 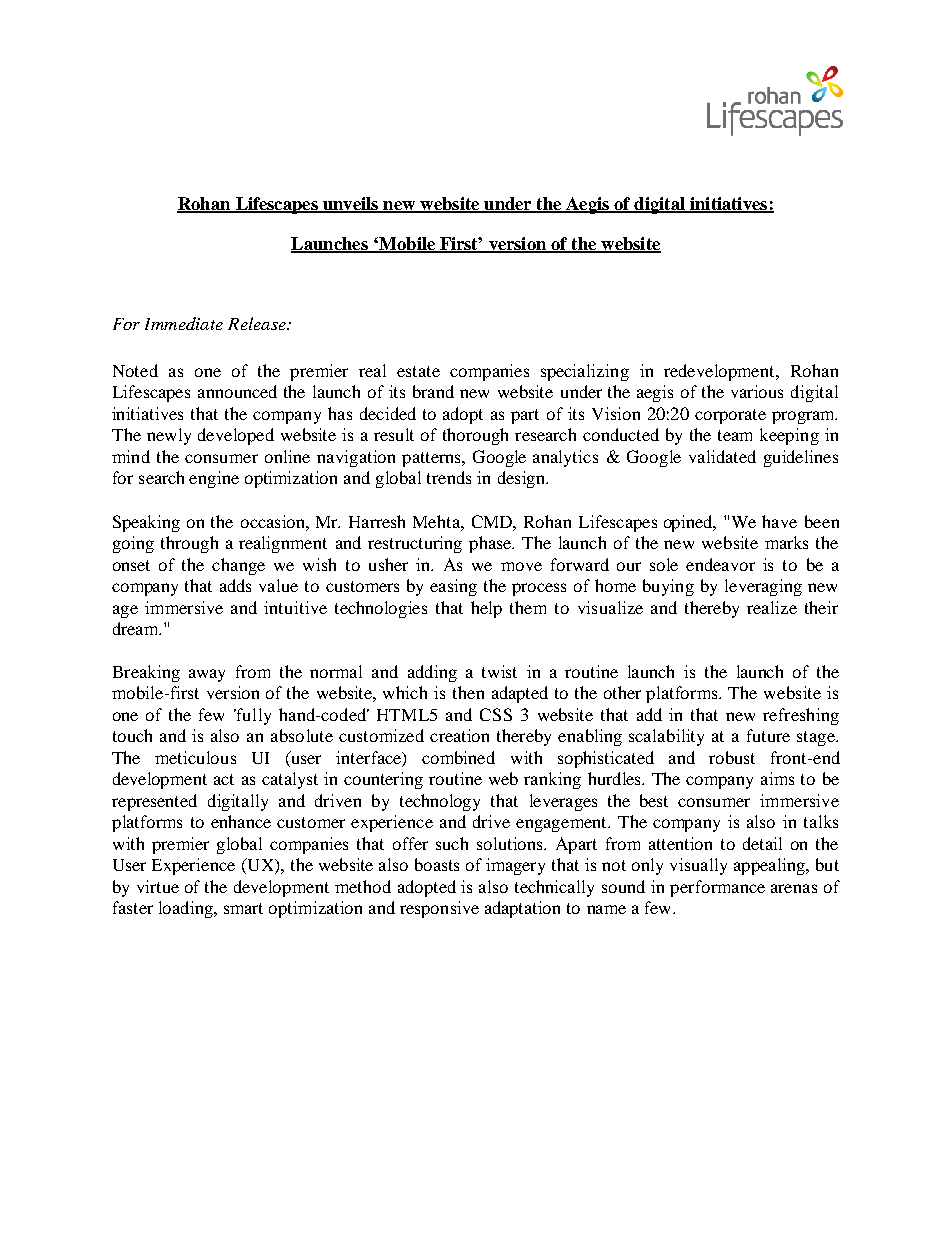 I want to click on corporate, so click(x=730, y=416).
